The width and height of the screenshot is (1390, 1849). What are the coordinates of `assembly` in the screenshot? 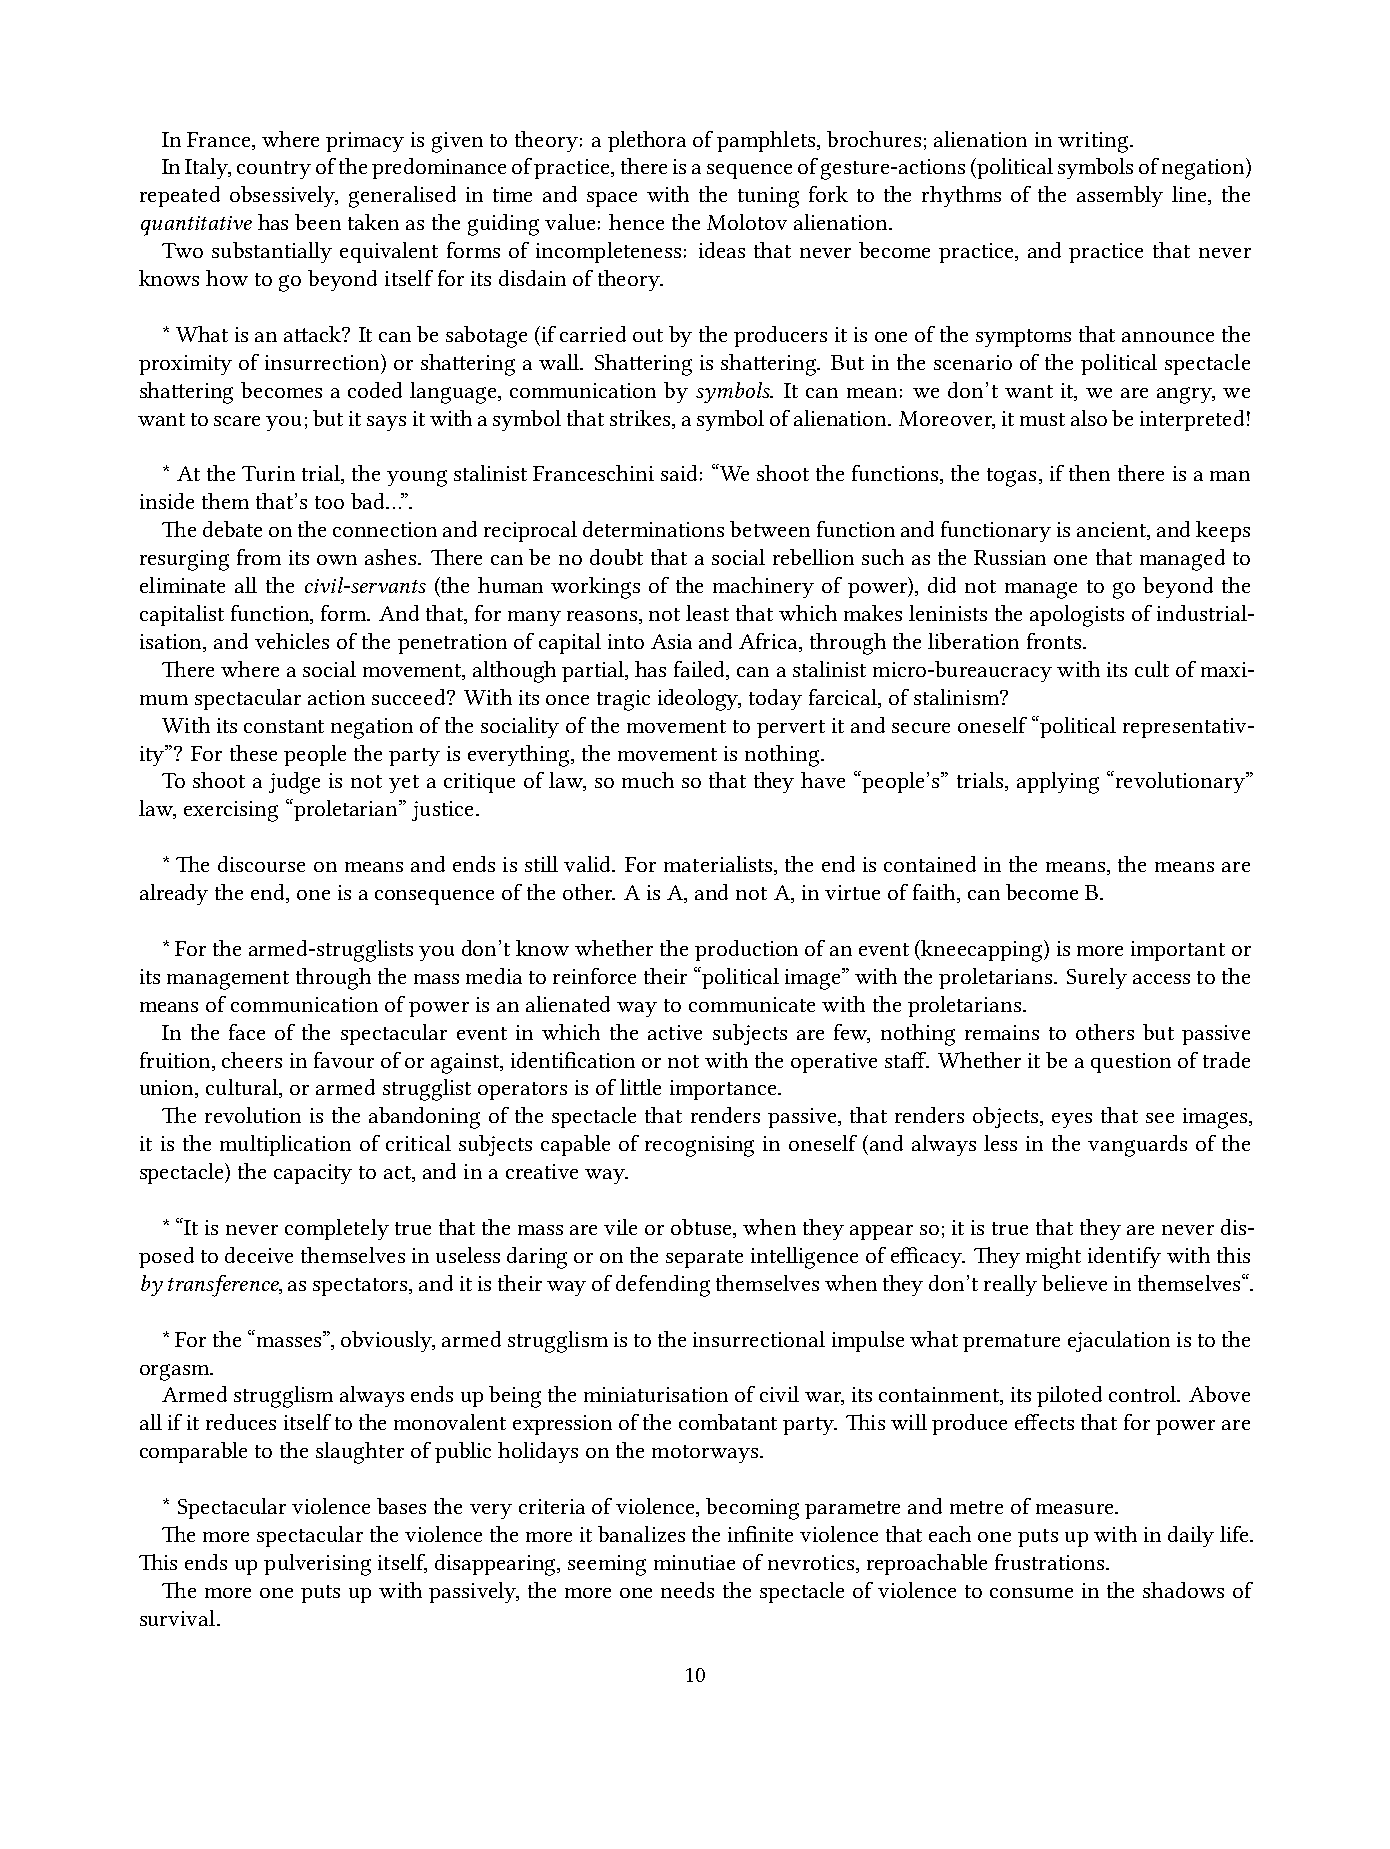 It's located at (1120, 196).
